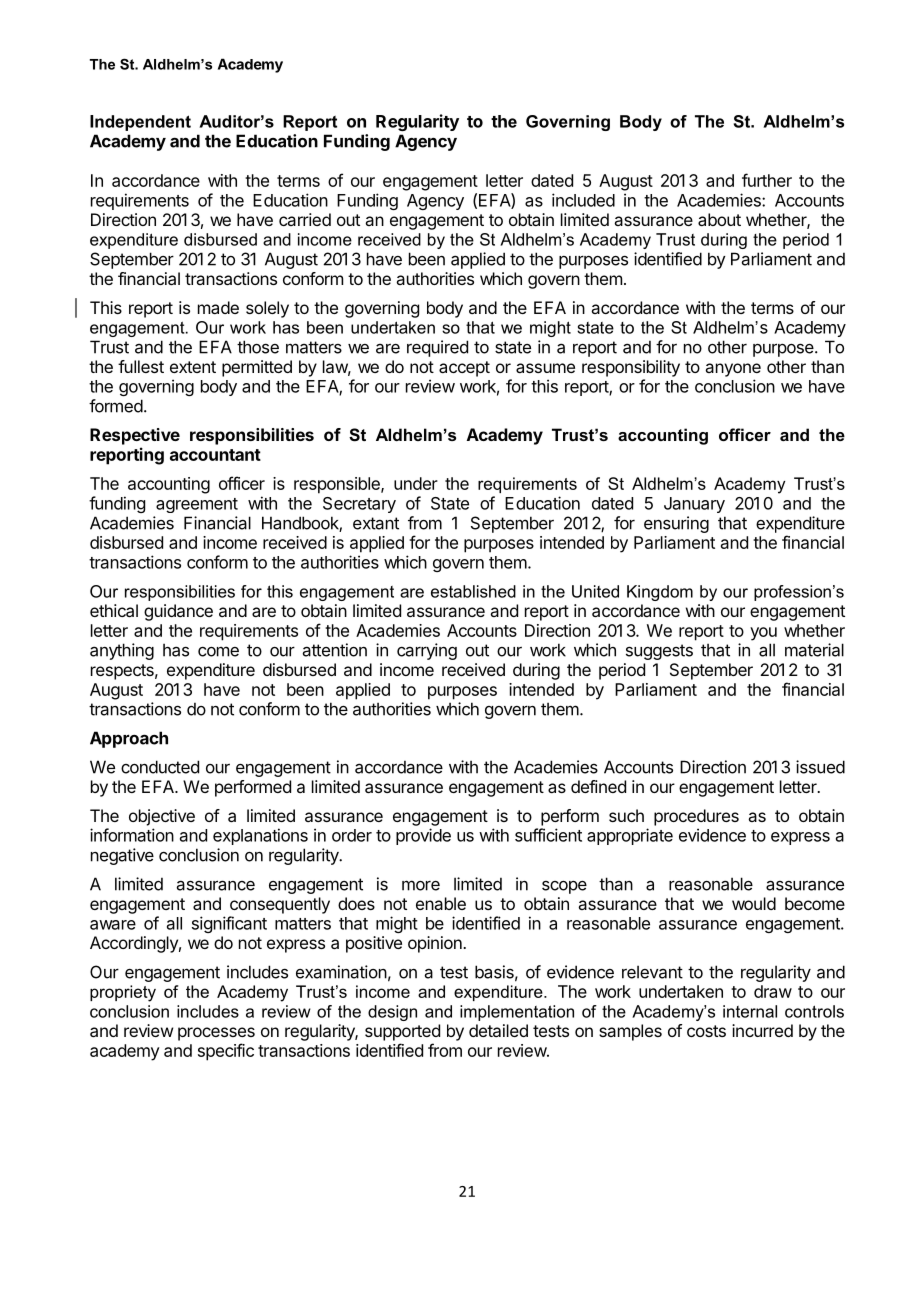 The image size is (924, 1308). Describe the element at coordinates (464, 369) in the page. I see `accept` at that location.
